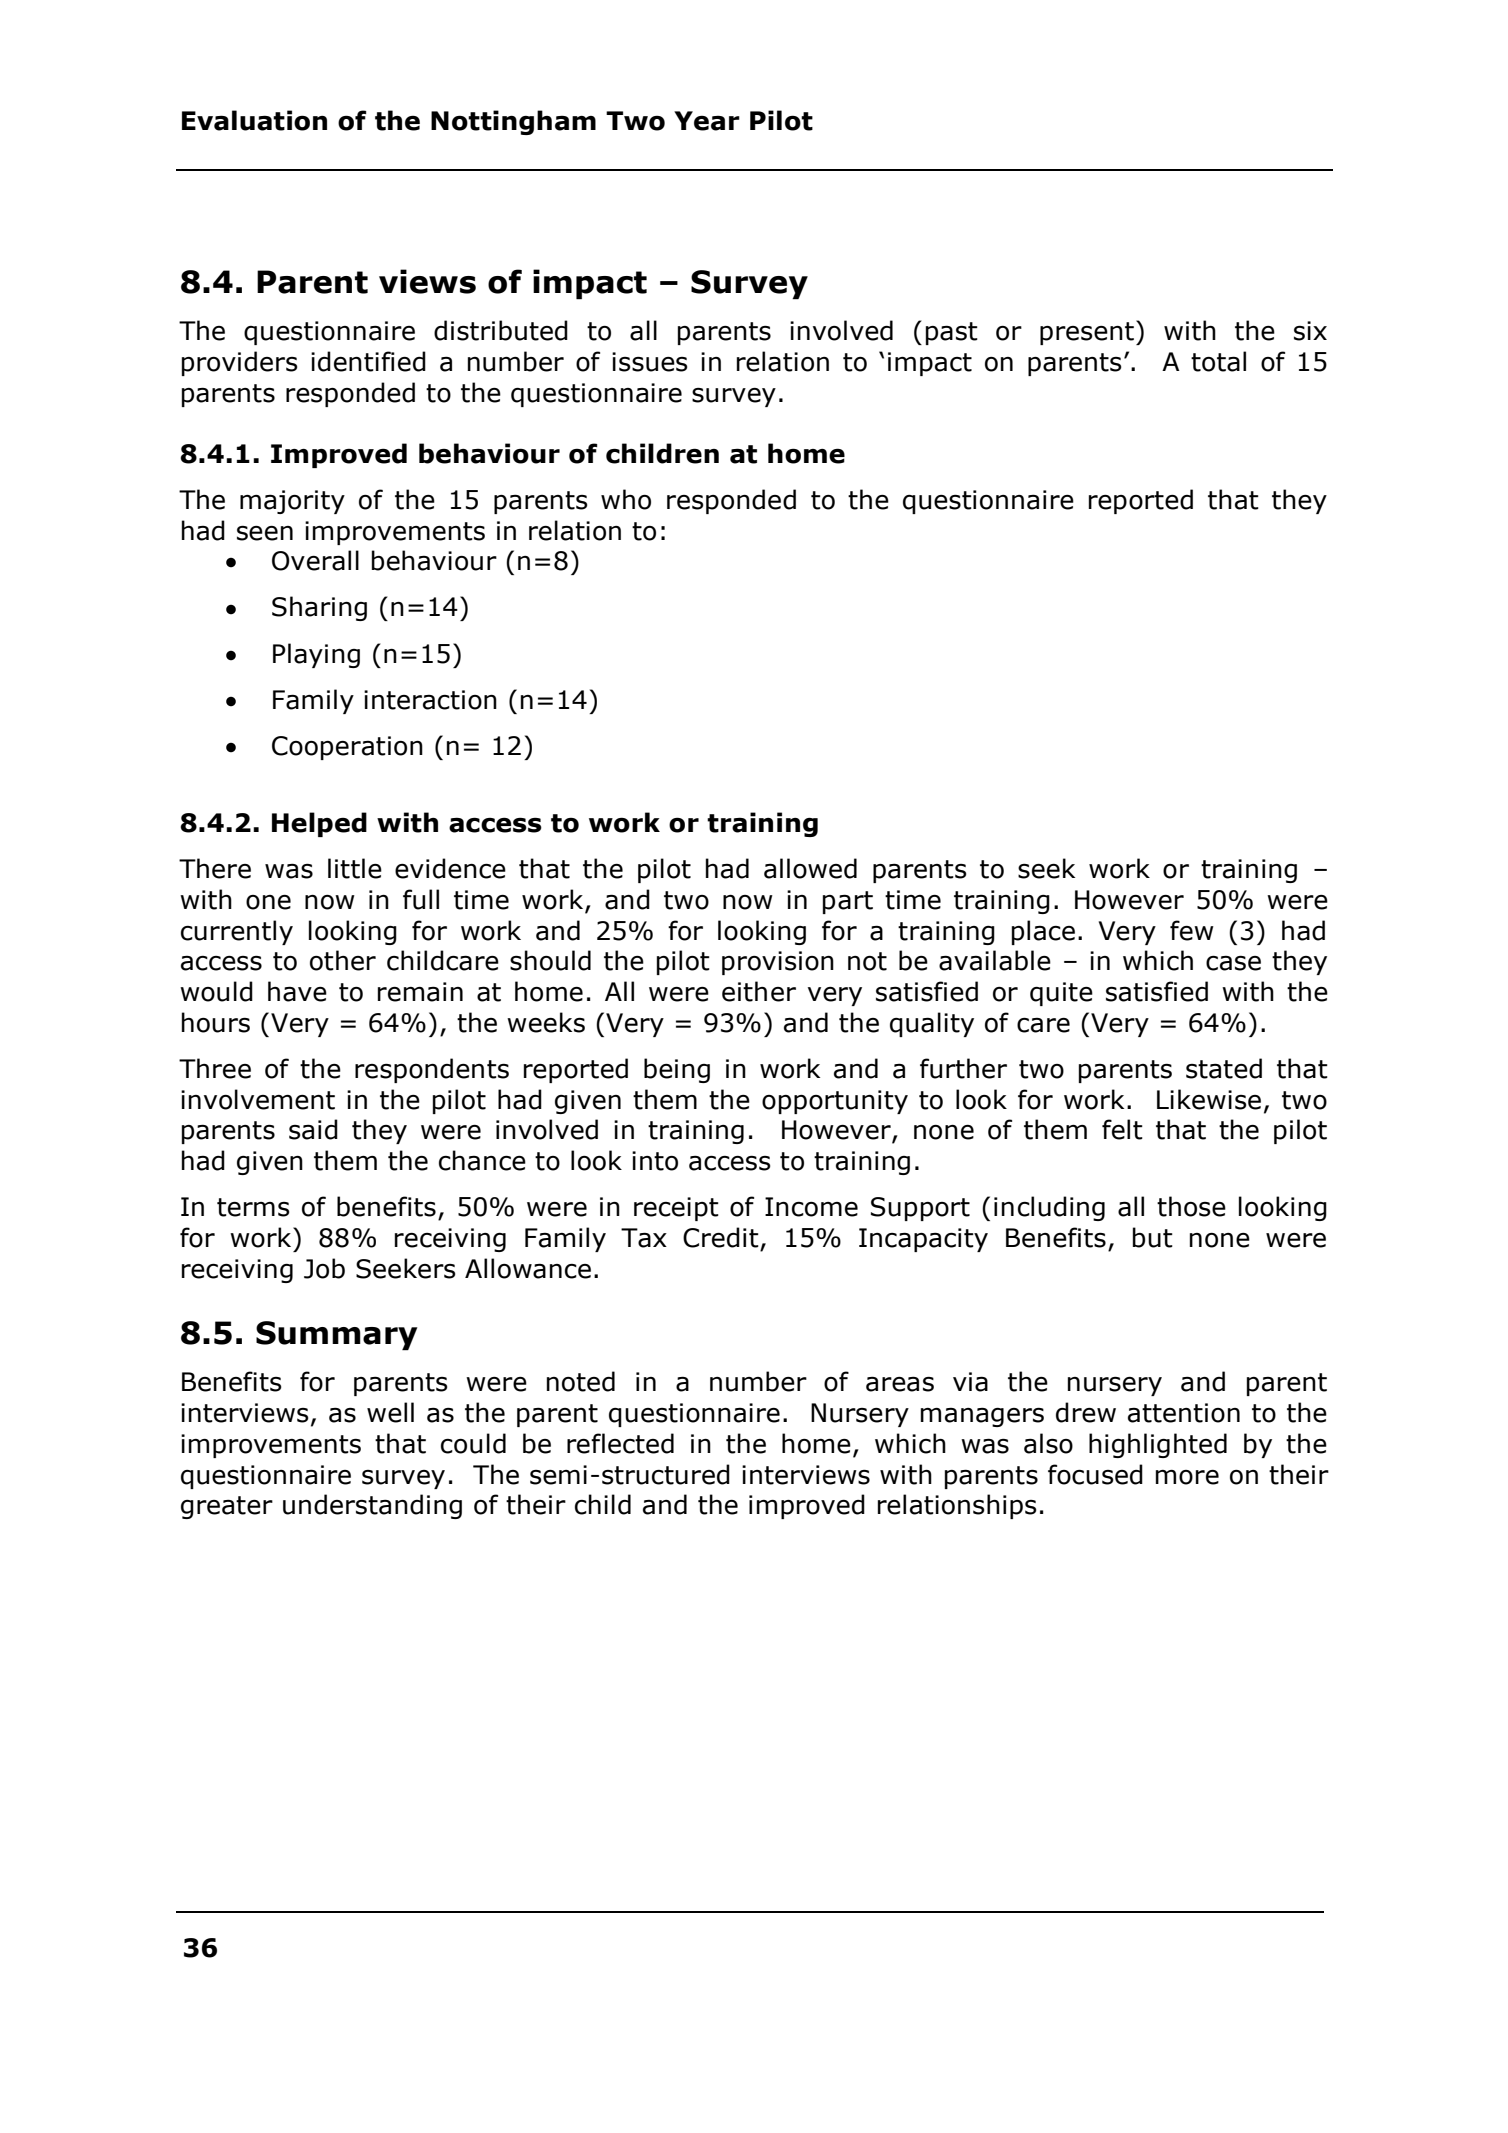 This screenshot has width=1508, height=2133. I want to click on Year, so click(707, 121).
